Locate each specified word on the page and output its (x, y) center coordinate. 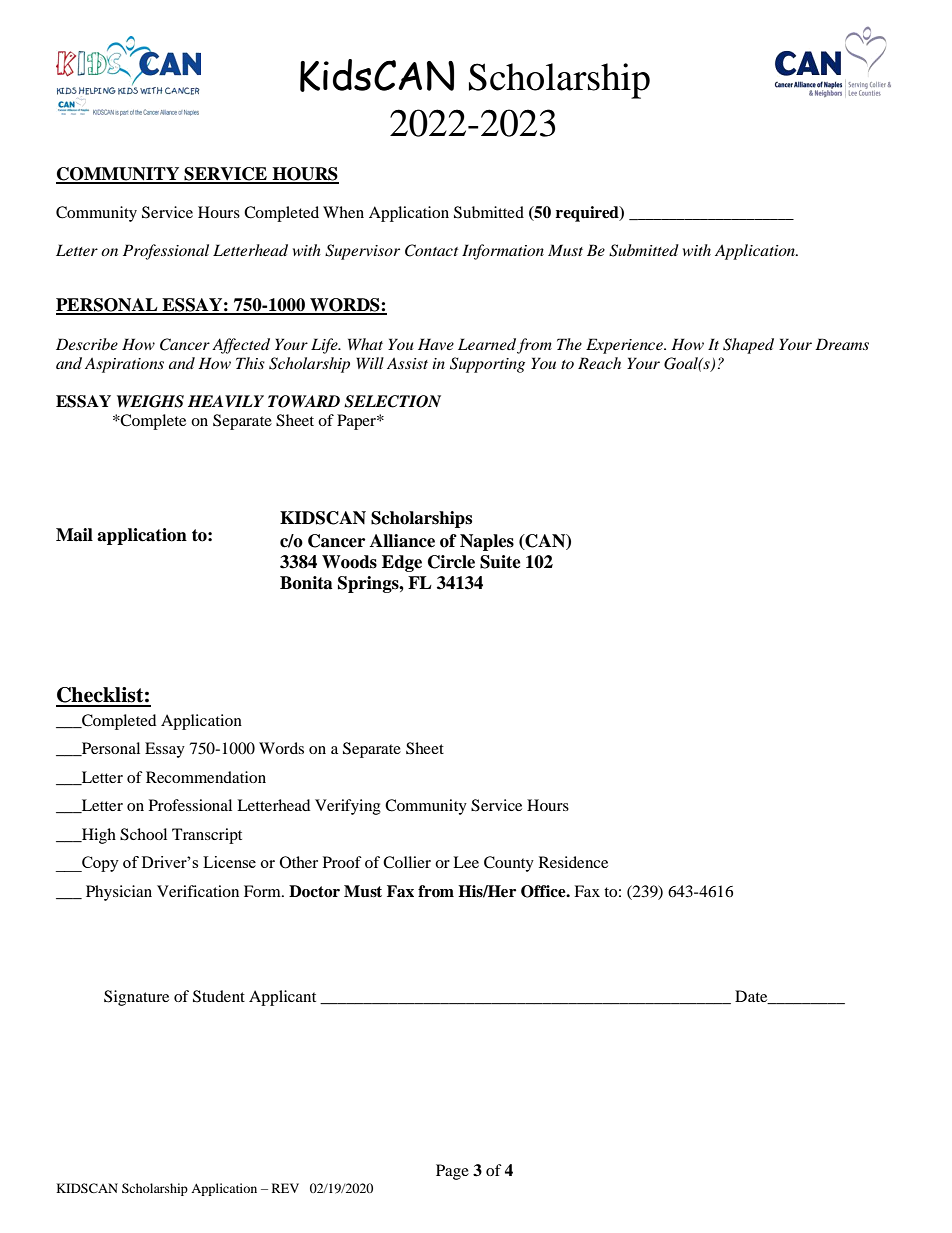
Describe (87, 344)
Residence (573, 862)
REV (285, 1188)
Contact (431, 250)
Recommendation (206, 777)
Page (452, 1172)
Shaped (748, 346)
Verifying (348, 807)
